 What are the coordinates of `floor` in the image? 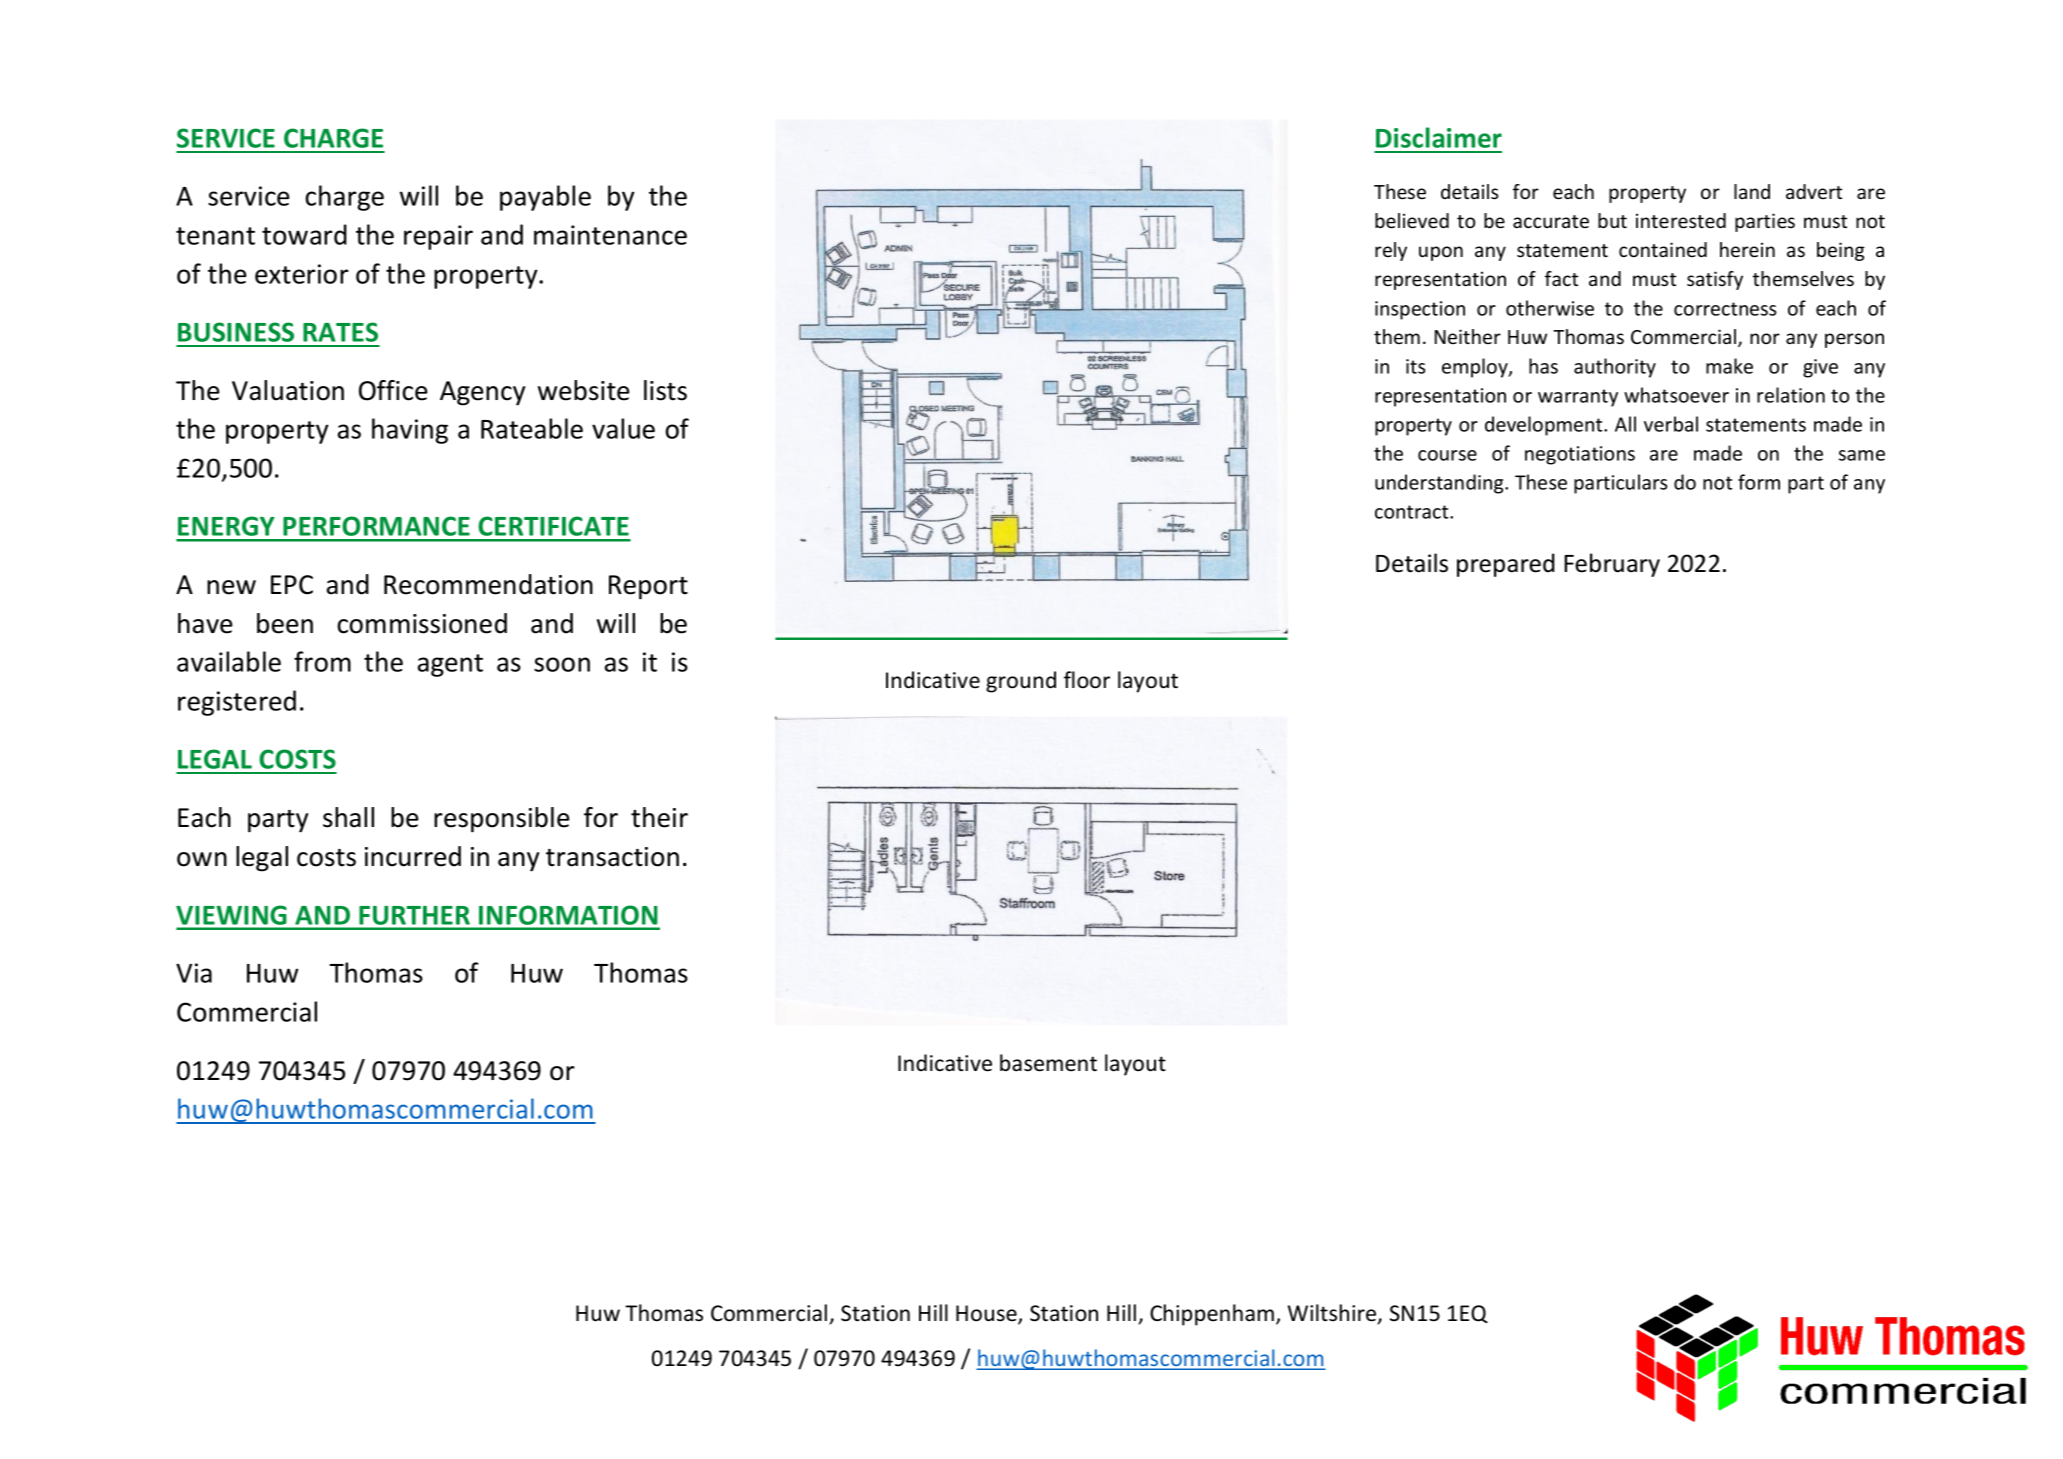 It's located at (1087, 680).
